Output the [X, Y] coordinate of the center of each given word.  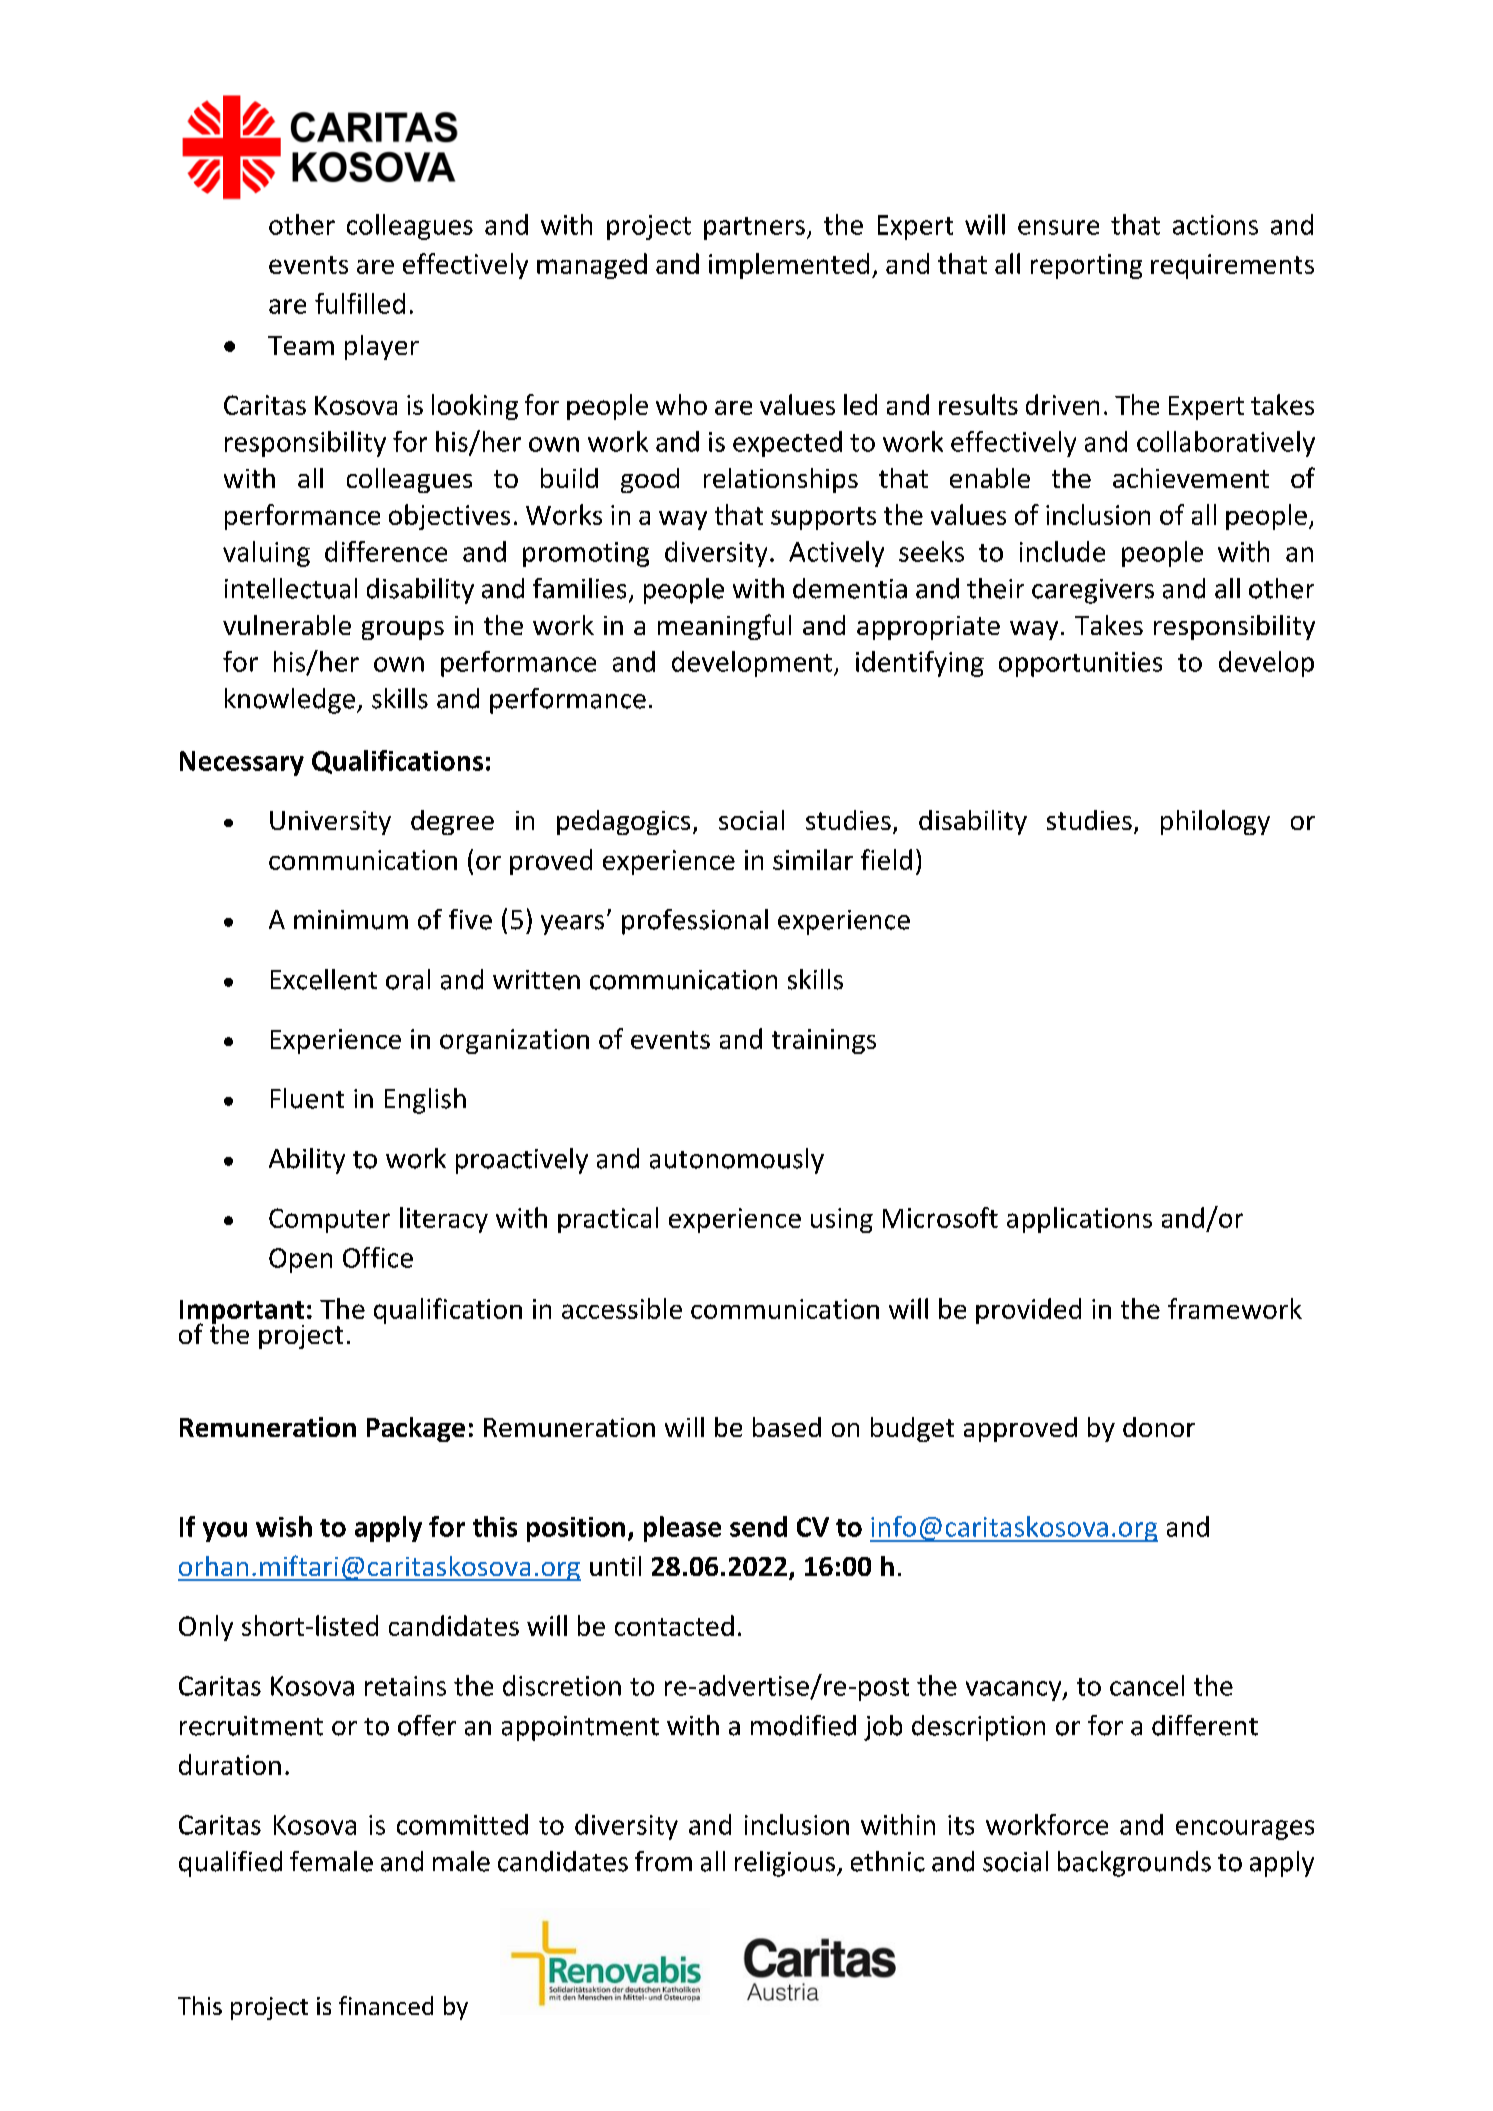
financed [386, 2005]
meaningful [724, 627]
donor [1159, 1427]
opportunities [1080, 664]
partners [754, 228]
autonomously [737, 1161]
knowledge [291, 701]
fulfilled [360, 303]
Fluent [307, 1098]
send [758, 1526]
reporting [1086, 266]
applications [1079, 1220]
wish [284, 1526]
